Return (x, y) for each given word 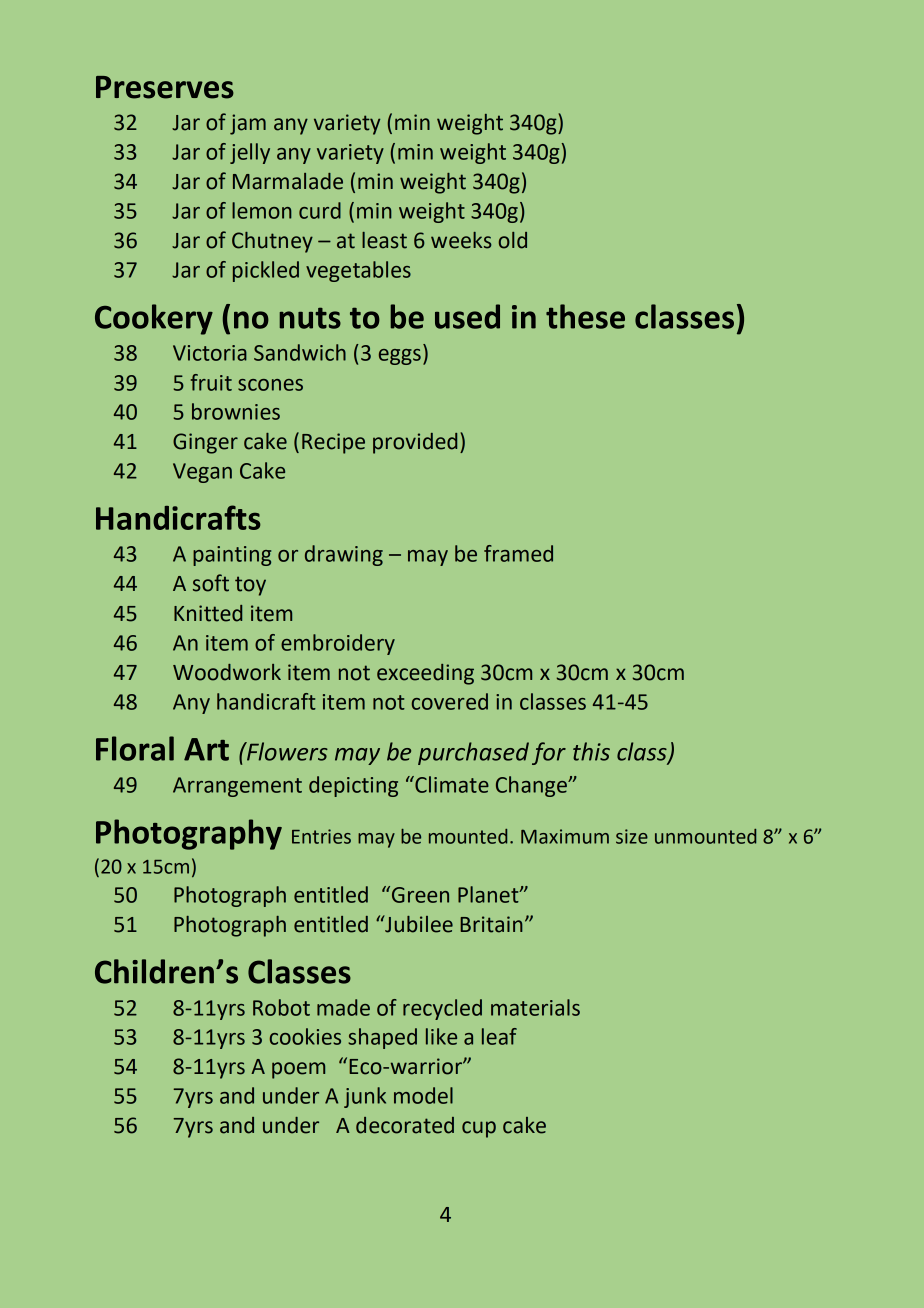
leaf (499, 1036)
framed (518, 553)
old (513, 240)
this (591, 751)
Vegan (202, 473)
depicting (353, 786)
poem (298, 1070)
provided (415, 443)
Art (206, 749)
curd (320, 210)
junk (365, 1097)
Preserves (165, 87)
